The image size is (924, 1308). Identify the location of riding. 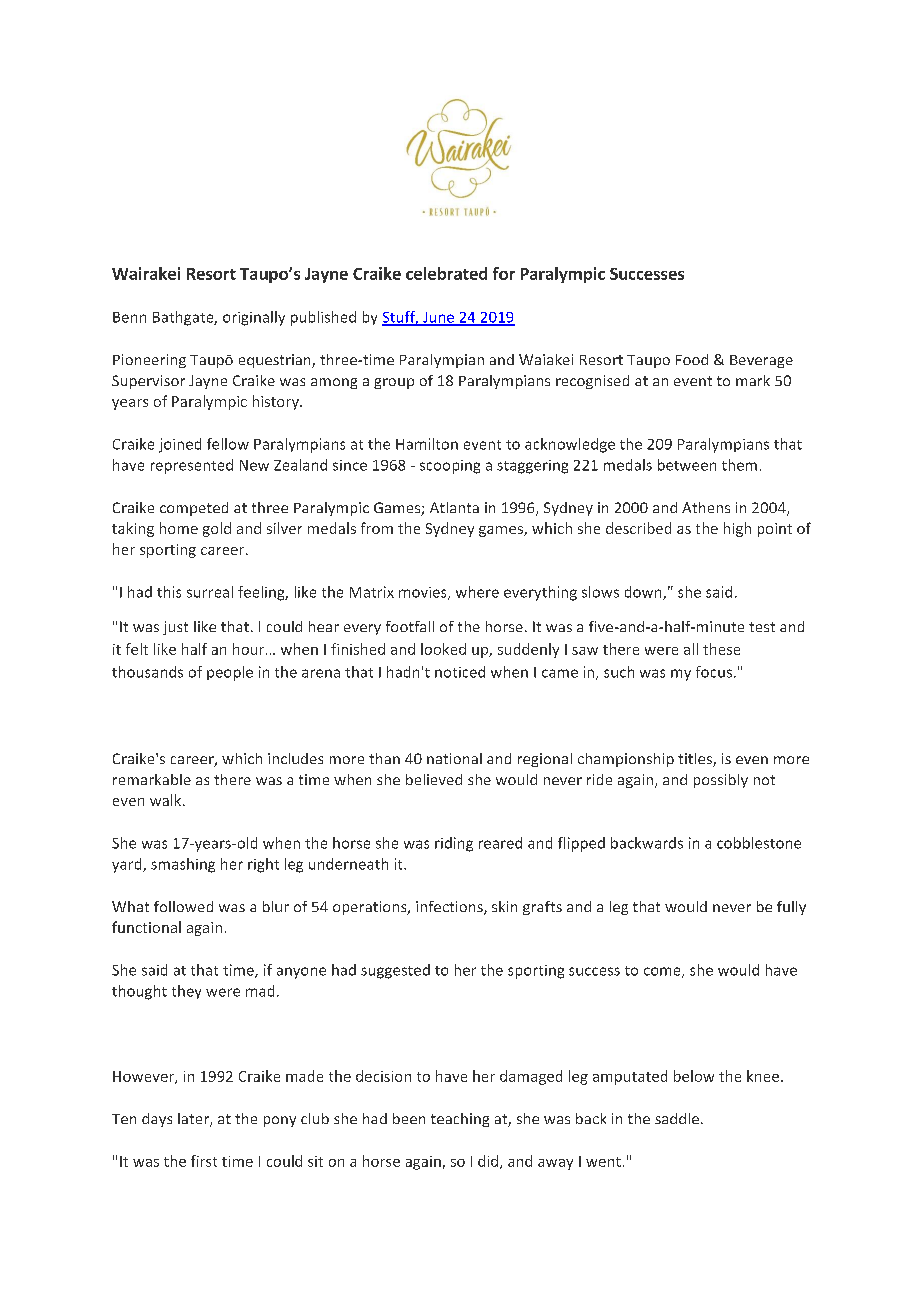
(454, 844).
